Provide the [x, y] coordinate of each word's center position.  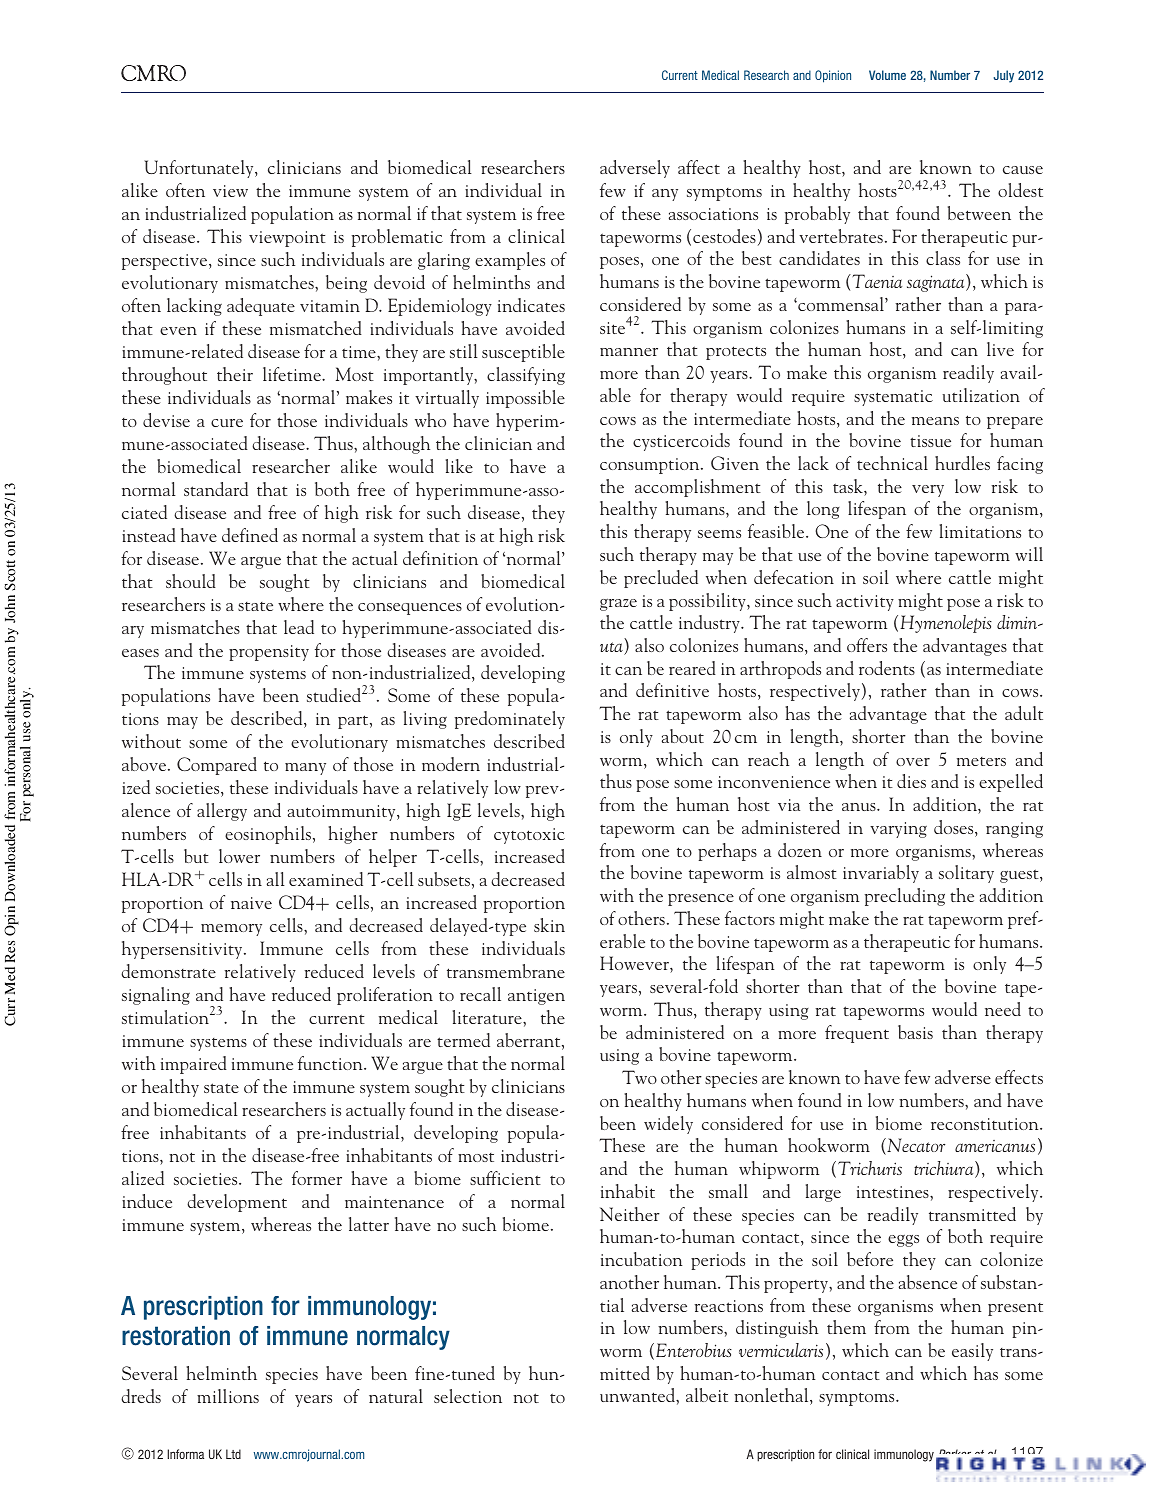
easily [972, 1352]
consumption [651, 466]
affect [699, 167]
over [913, 762]
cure [227, 423]
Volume [887, 75]
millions [228, 1396]
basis [915, 1032]
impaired [194, 1065]
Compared [217, 766]
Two [639, 1077]
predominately [510, 720]
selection [468, 1396]
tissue [930, 441]
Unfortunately [200, 169]
